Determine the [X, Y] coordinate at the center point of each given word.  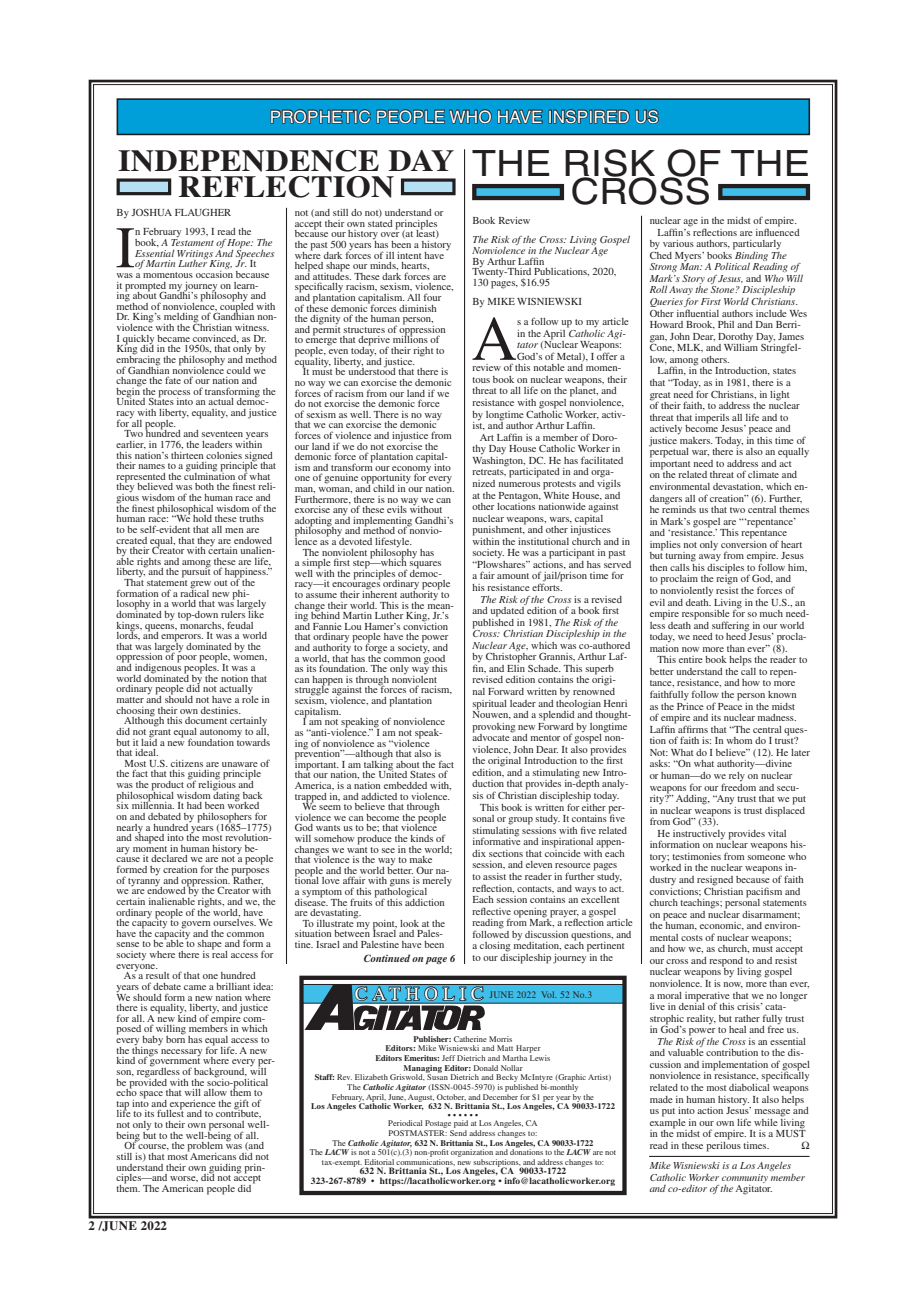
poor [187, 659]
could [239, 370]
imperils [712, 419]
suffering [730, 626]
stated [380, 222]
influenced [778, 231]
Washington [498, 460]
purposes [250, 873]
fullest [170, 1112]
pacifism [764, 892]
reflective [491, 911]
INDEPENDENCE [248, 161]
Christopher [511, 658]
